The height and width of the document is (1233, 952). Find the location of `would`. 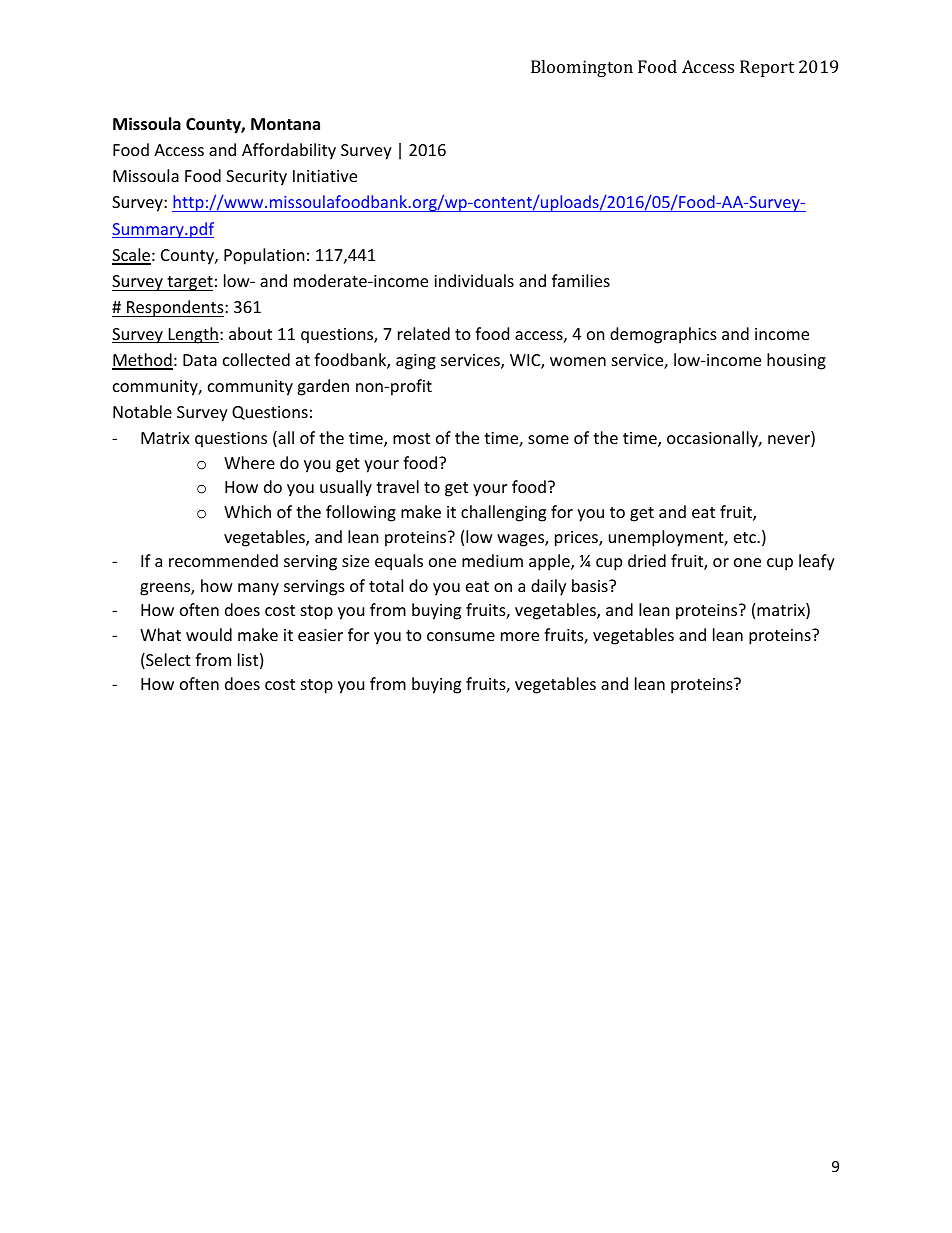

would is located at coordinates (209, 634).
